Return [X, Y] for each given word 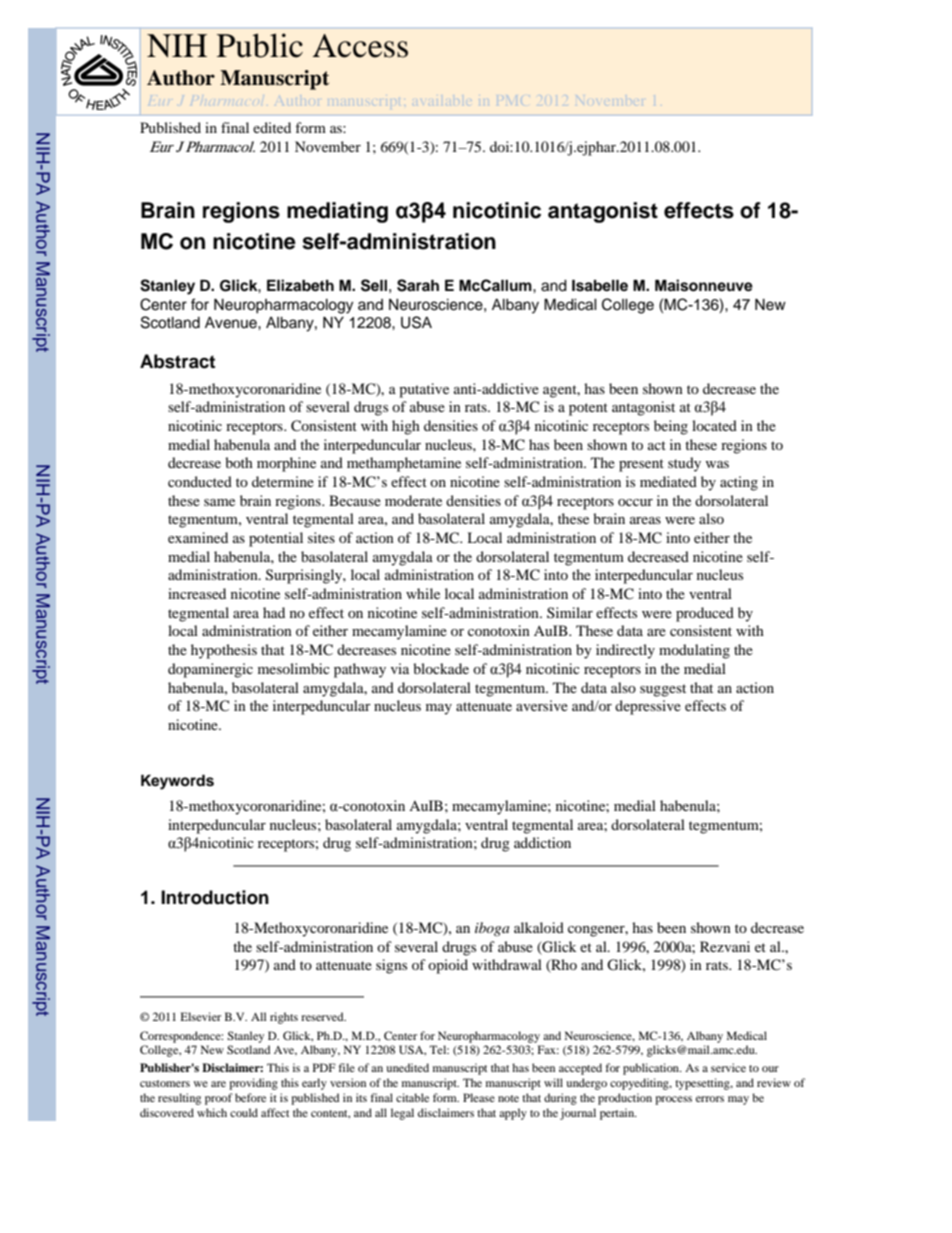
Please [479, 1097]
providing [253, 1084]
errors [710, 1099]
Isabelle [600, 285]
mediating [337, 212]
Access [360, 46]
